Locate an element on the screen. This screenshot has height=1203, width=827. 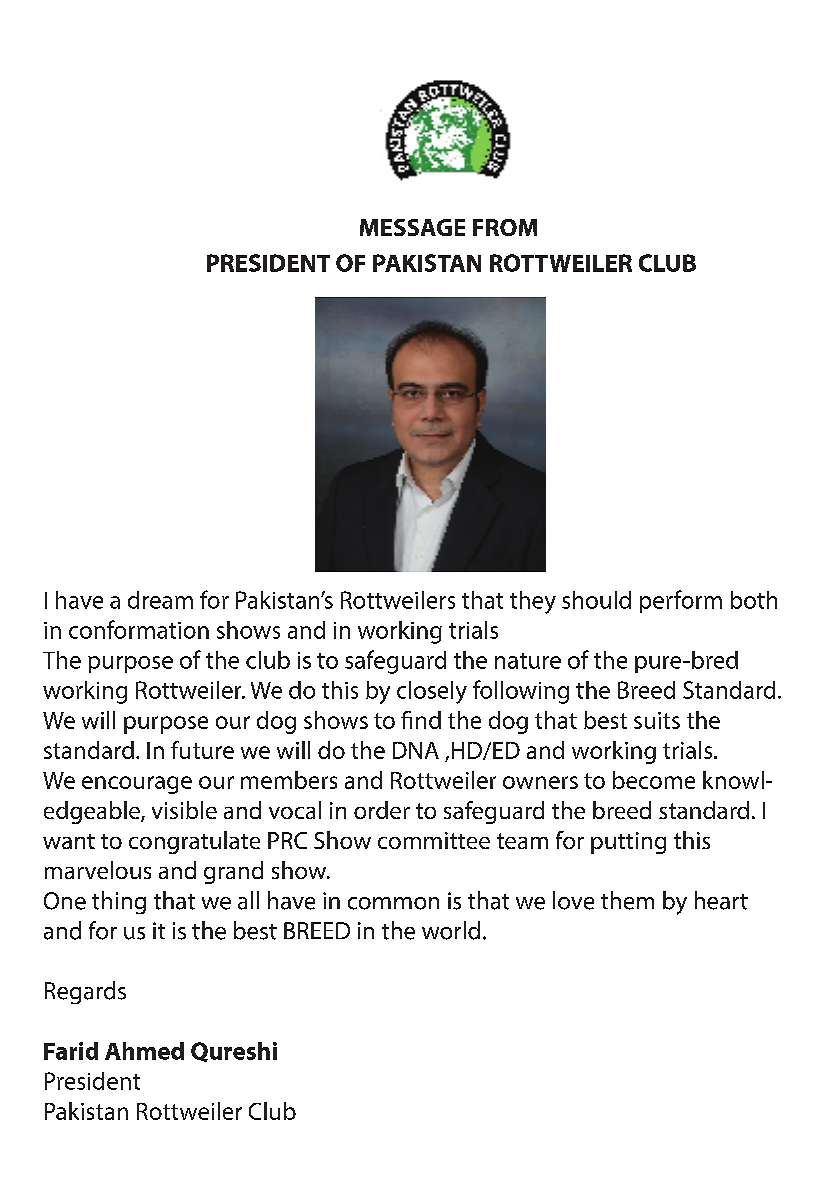
dream is located at coordinates (160, 600).
